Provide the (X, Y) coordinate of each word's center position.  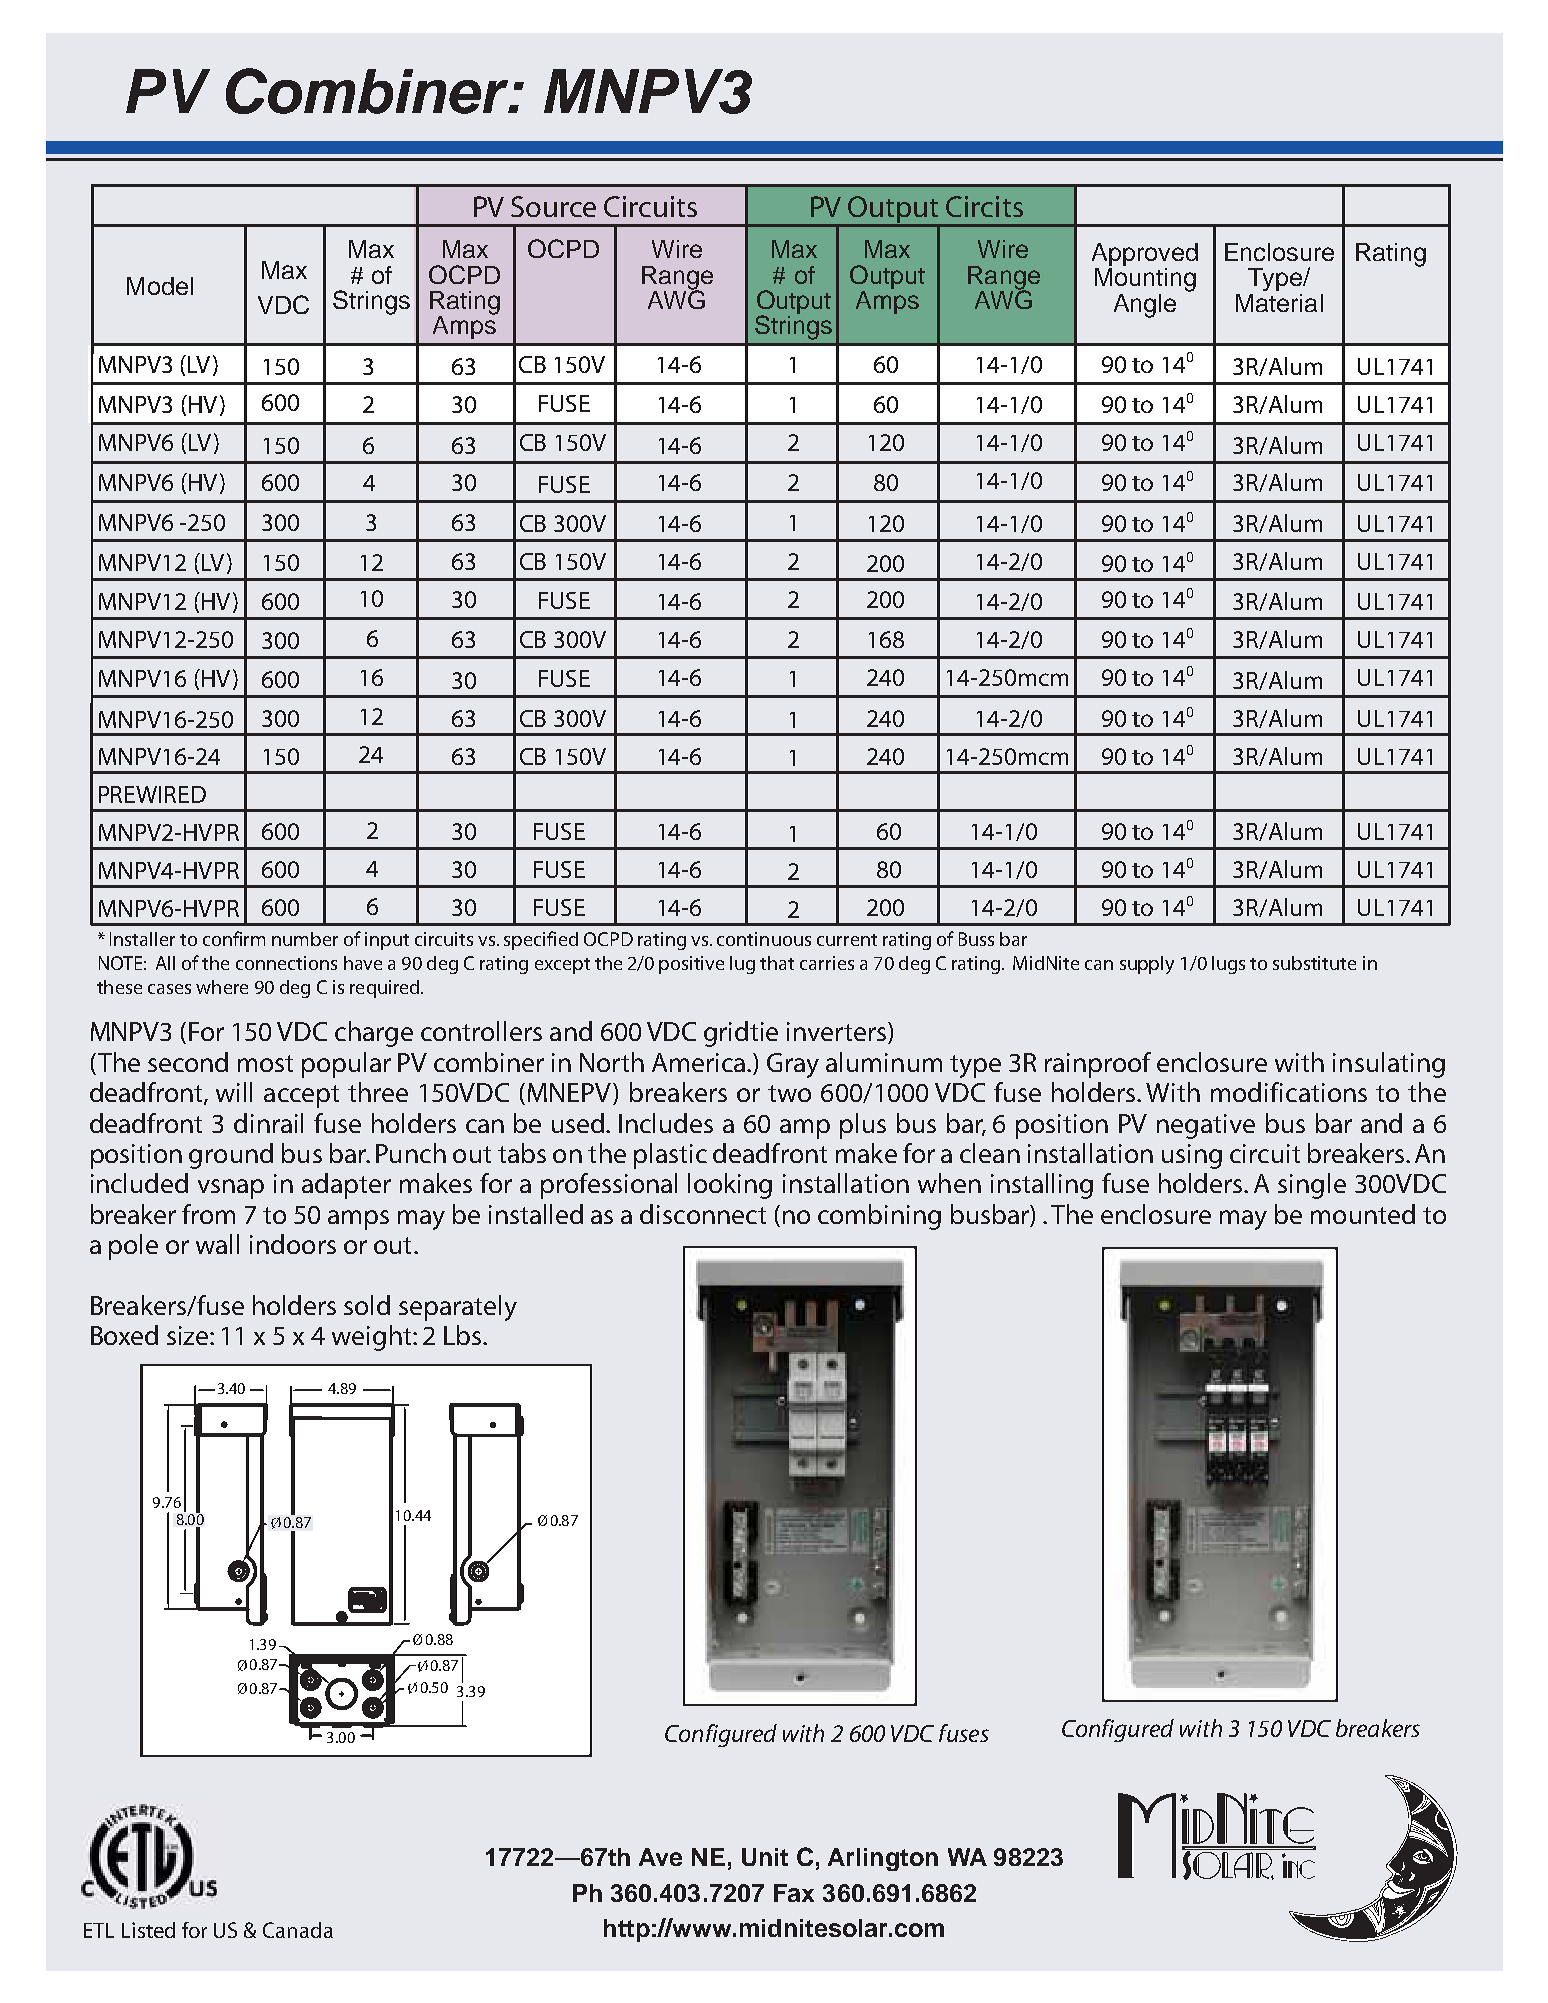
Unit (765, 1857)
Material (1279, 303)
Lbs (464, 1335)
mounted (1363, 1214)
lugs (1228, 965)
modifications (1289, 1092)
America (700, 1062)
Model (160, 286)
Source (553, 206)
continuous (764, 939)
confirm (234, 938)
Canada (298, 1930)
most (265, 1063)
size (189, 1335)
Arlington (883, 1859)
